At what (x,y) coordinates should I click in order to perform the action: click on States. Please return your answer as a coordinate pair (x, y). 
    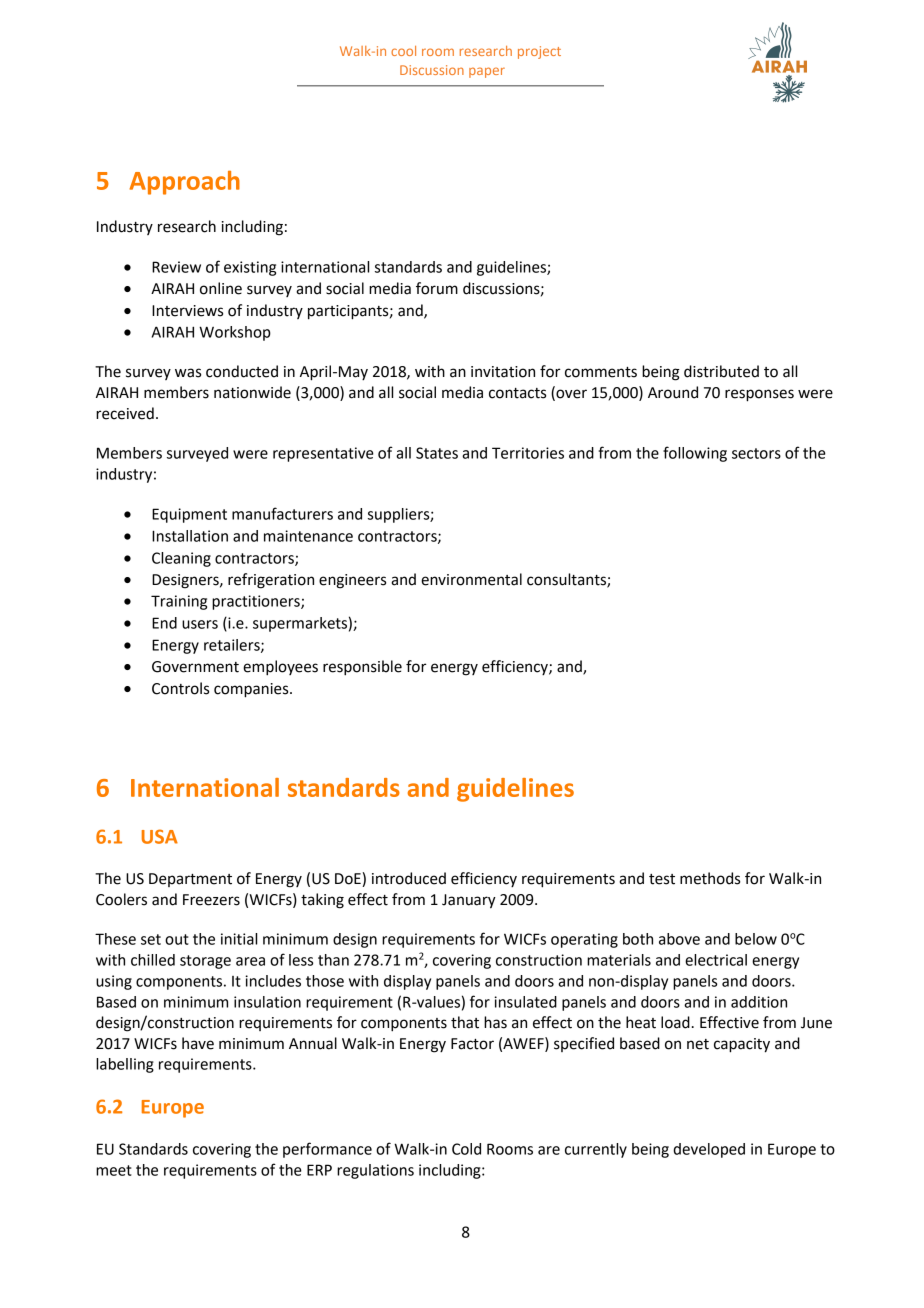
    Looking at the image, I should click on (437, 453).
